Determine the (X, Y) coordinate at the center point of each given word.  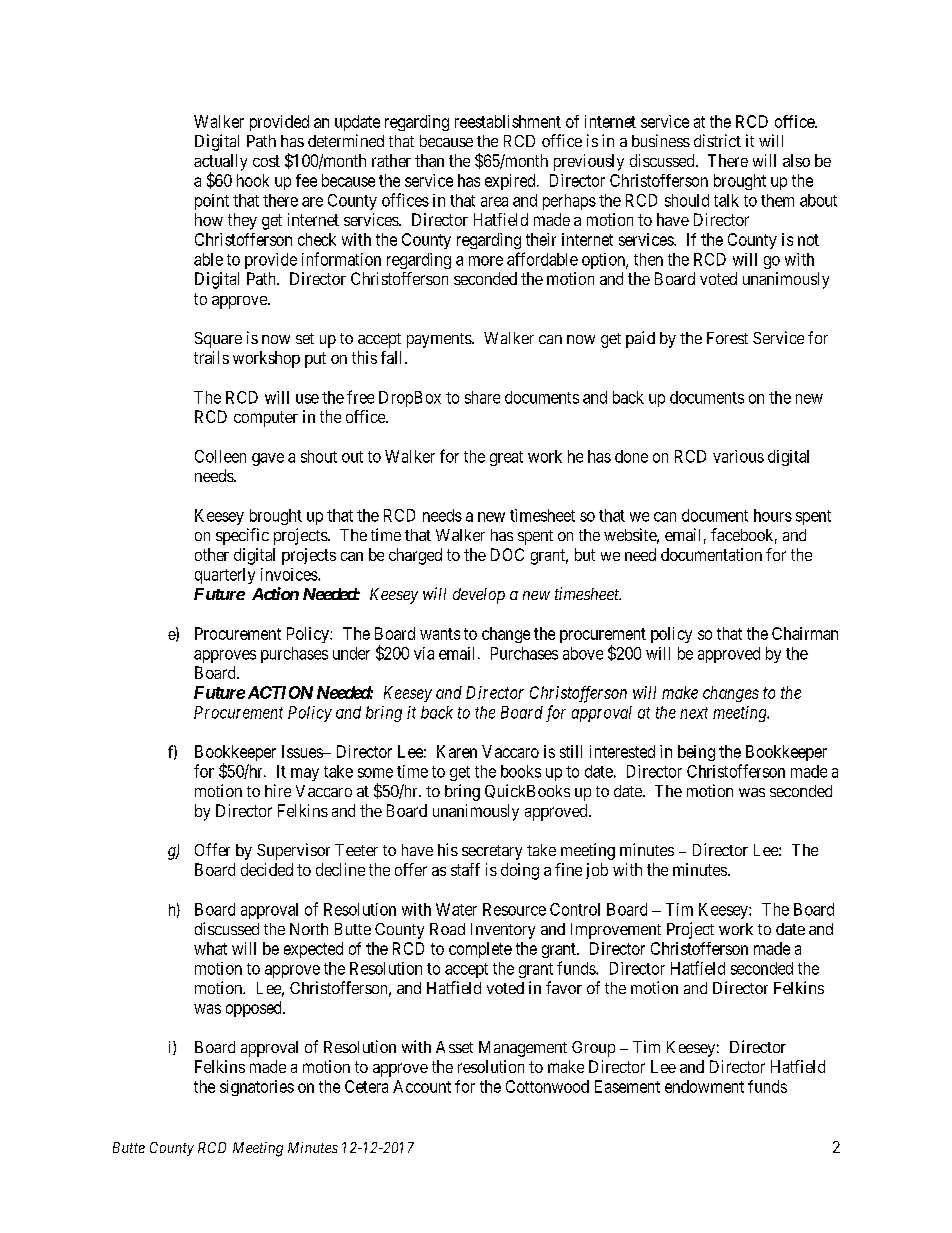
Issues (303, 751)
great (506, 458)
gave (268, 459)
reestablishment (508, 121)
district (717, 140)
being (696, 753)
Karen (457, 751)
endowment (704, 1086)
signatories (257, 1088)
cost (266, 161)
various (738, 456)
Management (523, 1049)
